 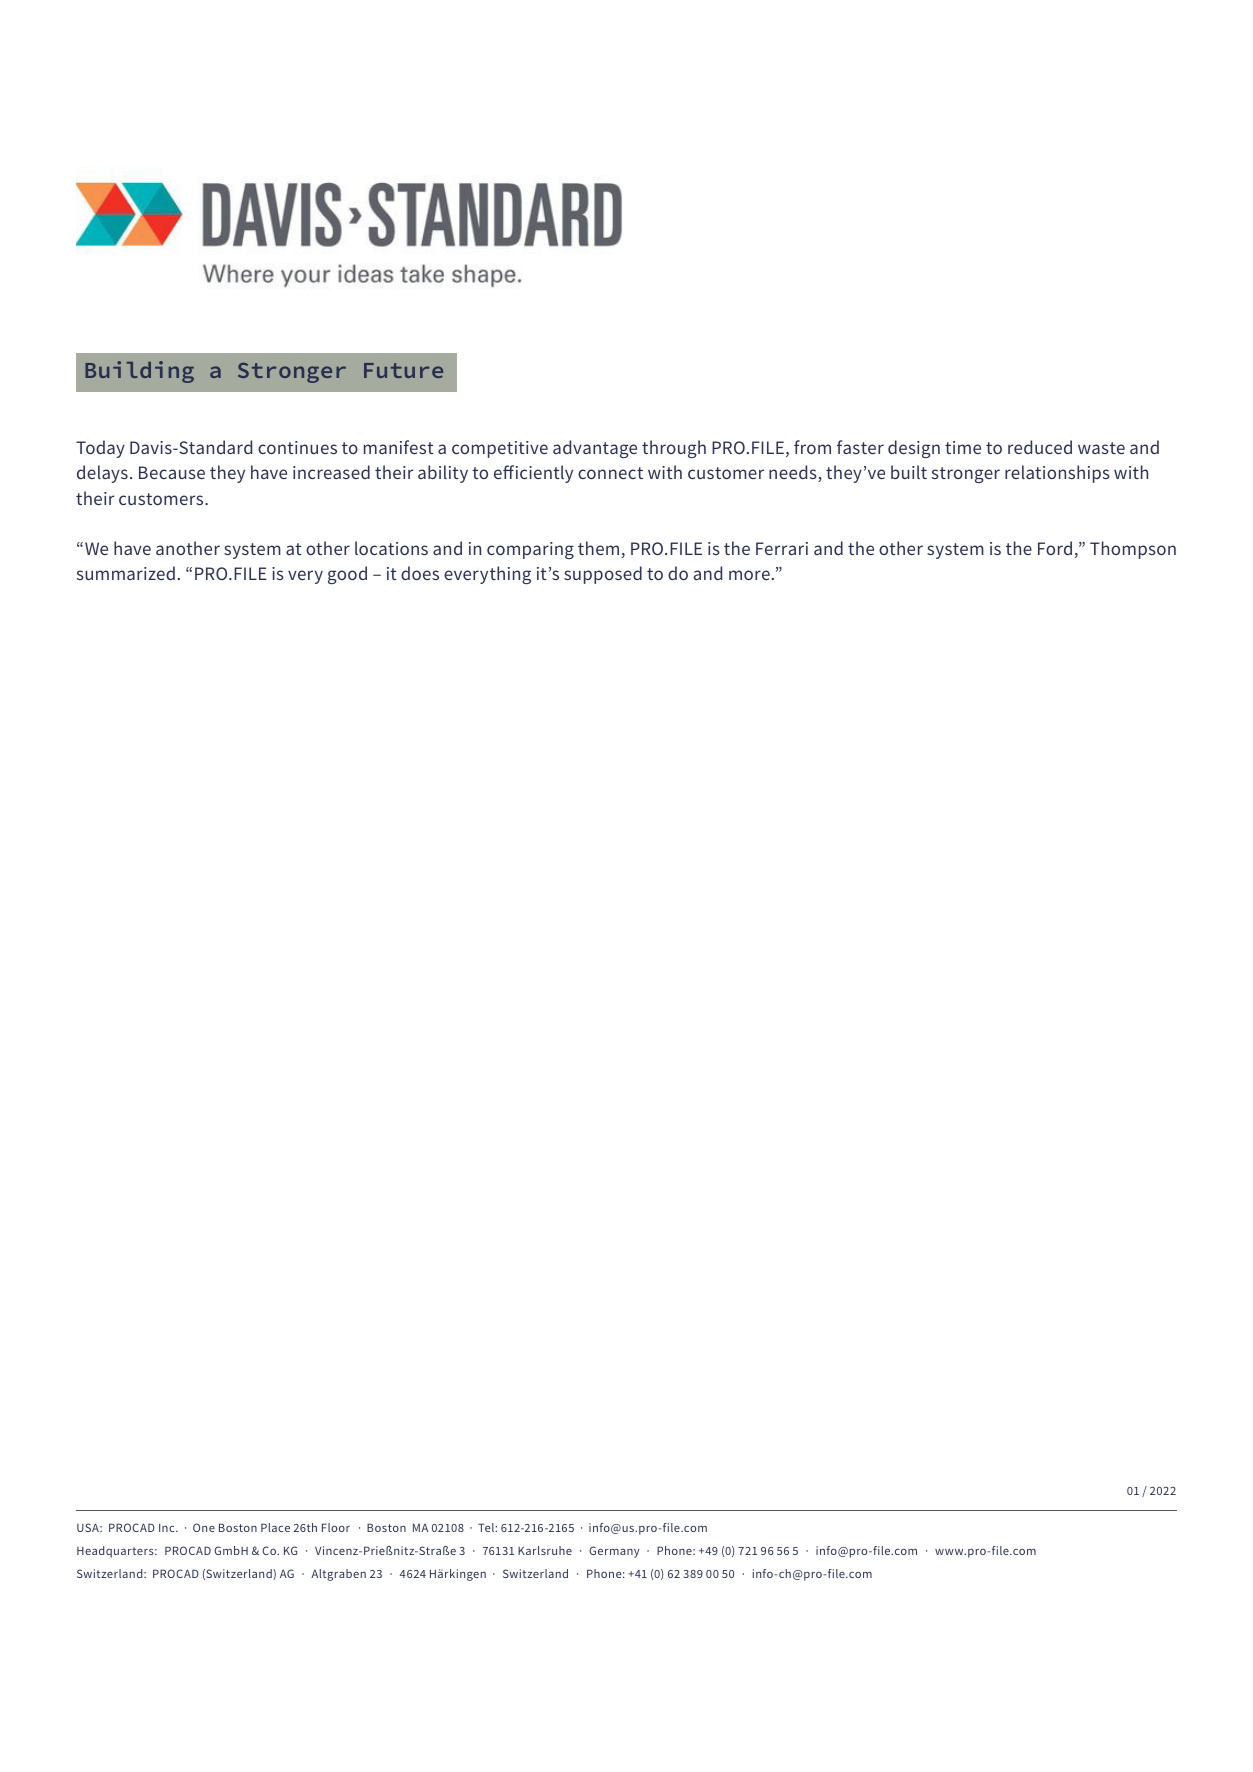 I want to click on Place, so click(x=275, y=1527).
